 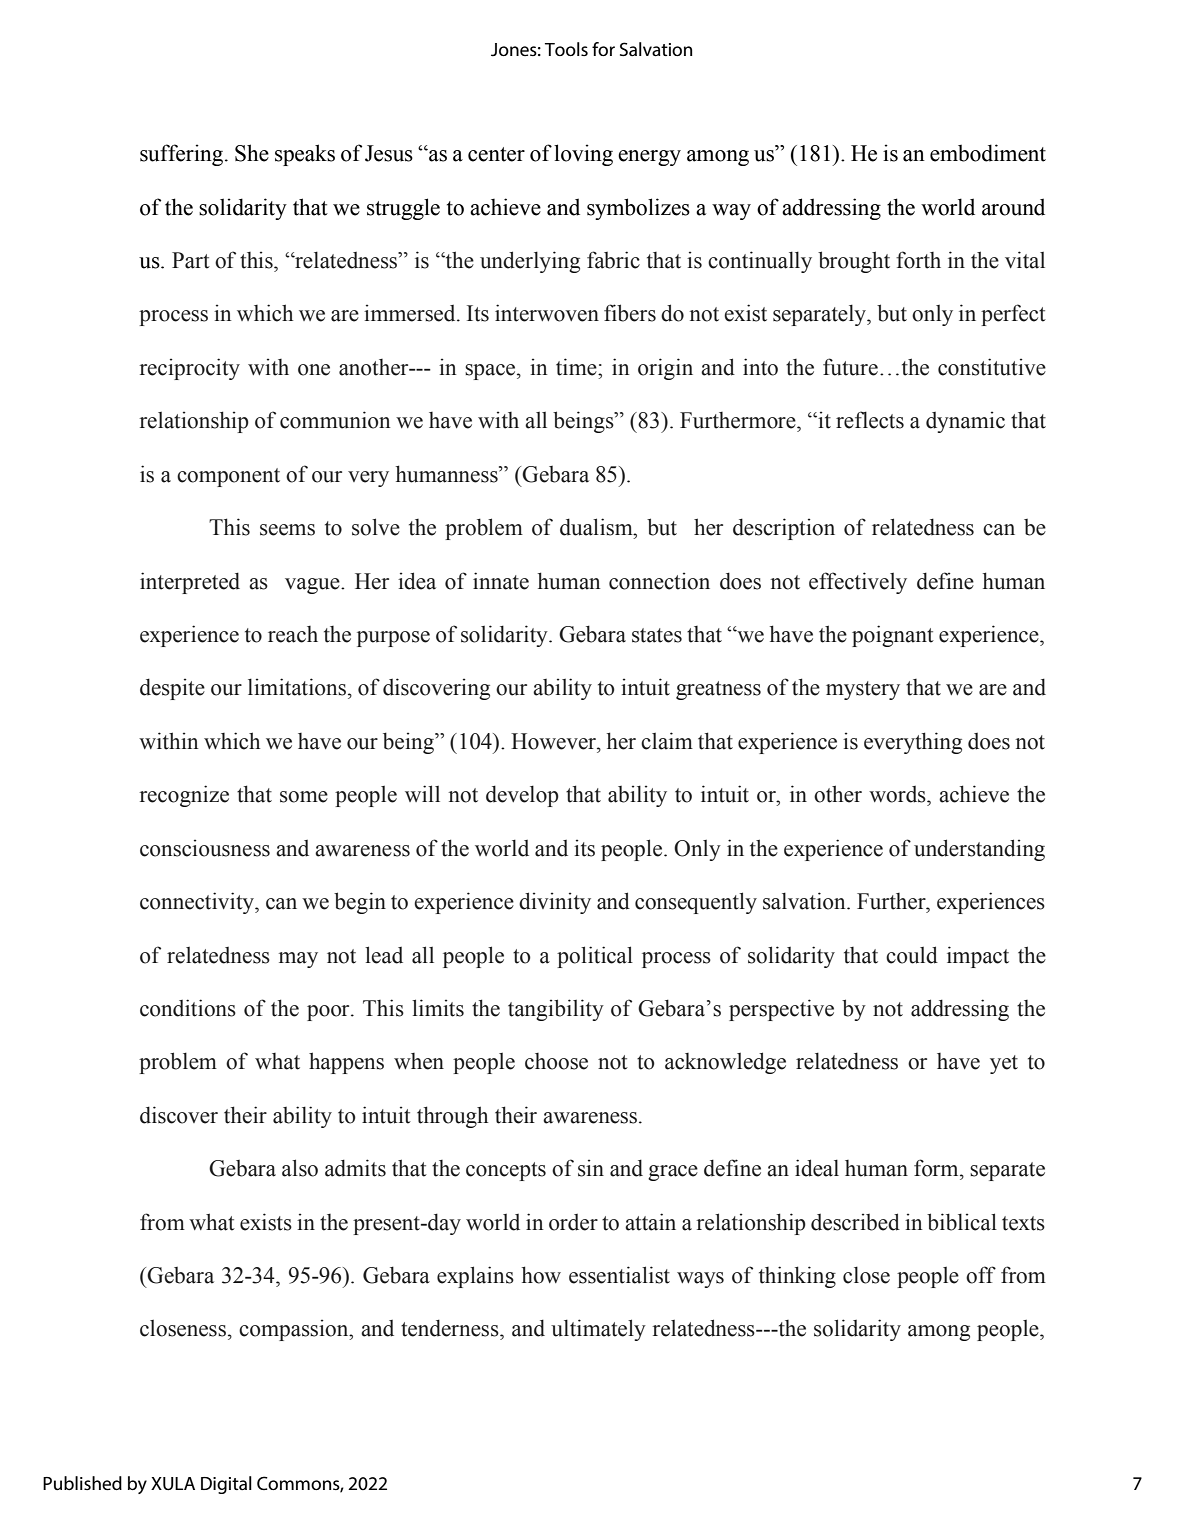 What do you see at coordinates (937, 1168) in the page?
I see `form` at bounding box center [937, 1168].
